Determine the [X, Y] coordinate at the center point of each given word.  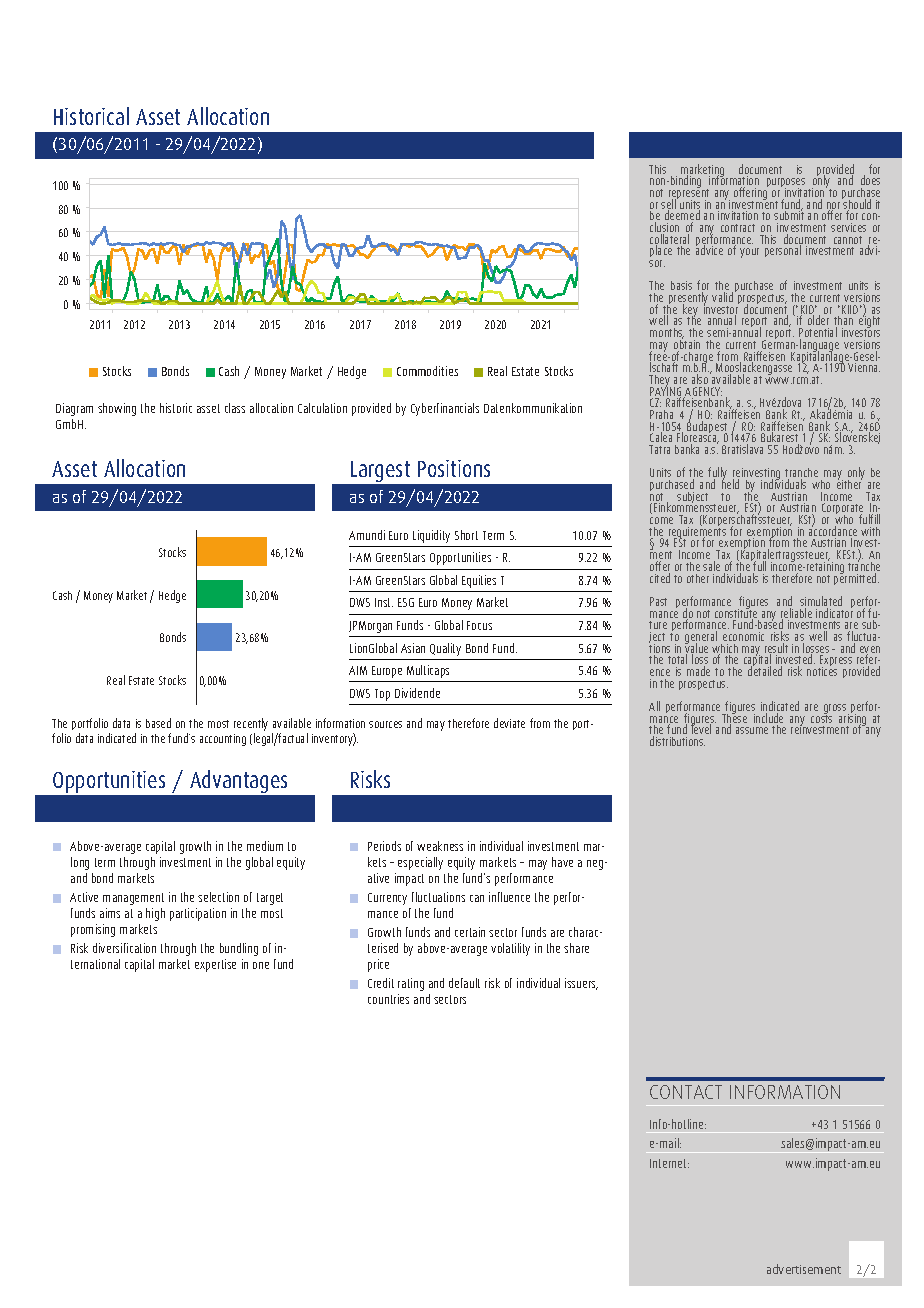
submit [789, 214]
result [776, 649]
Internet [669, 1163]
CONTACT [686, 1092]
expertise [215, 965]
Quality [445, 649]
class [235, 408]
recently [251, 724]
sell [669, 204]
